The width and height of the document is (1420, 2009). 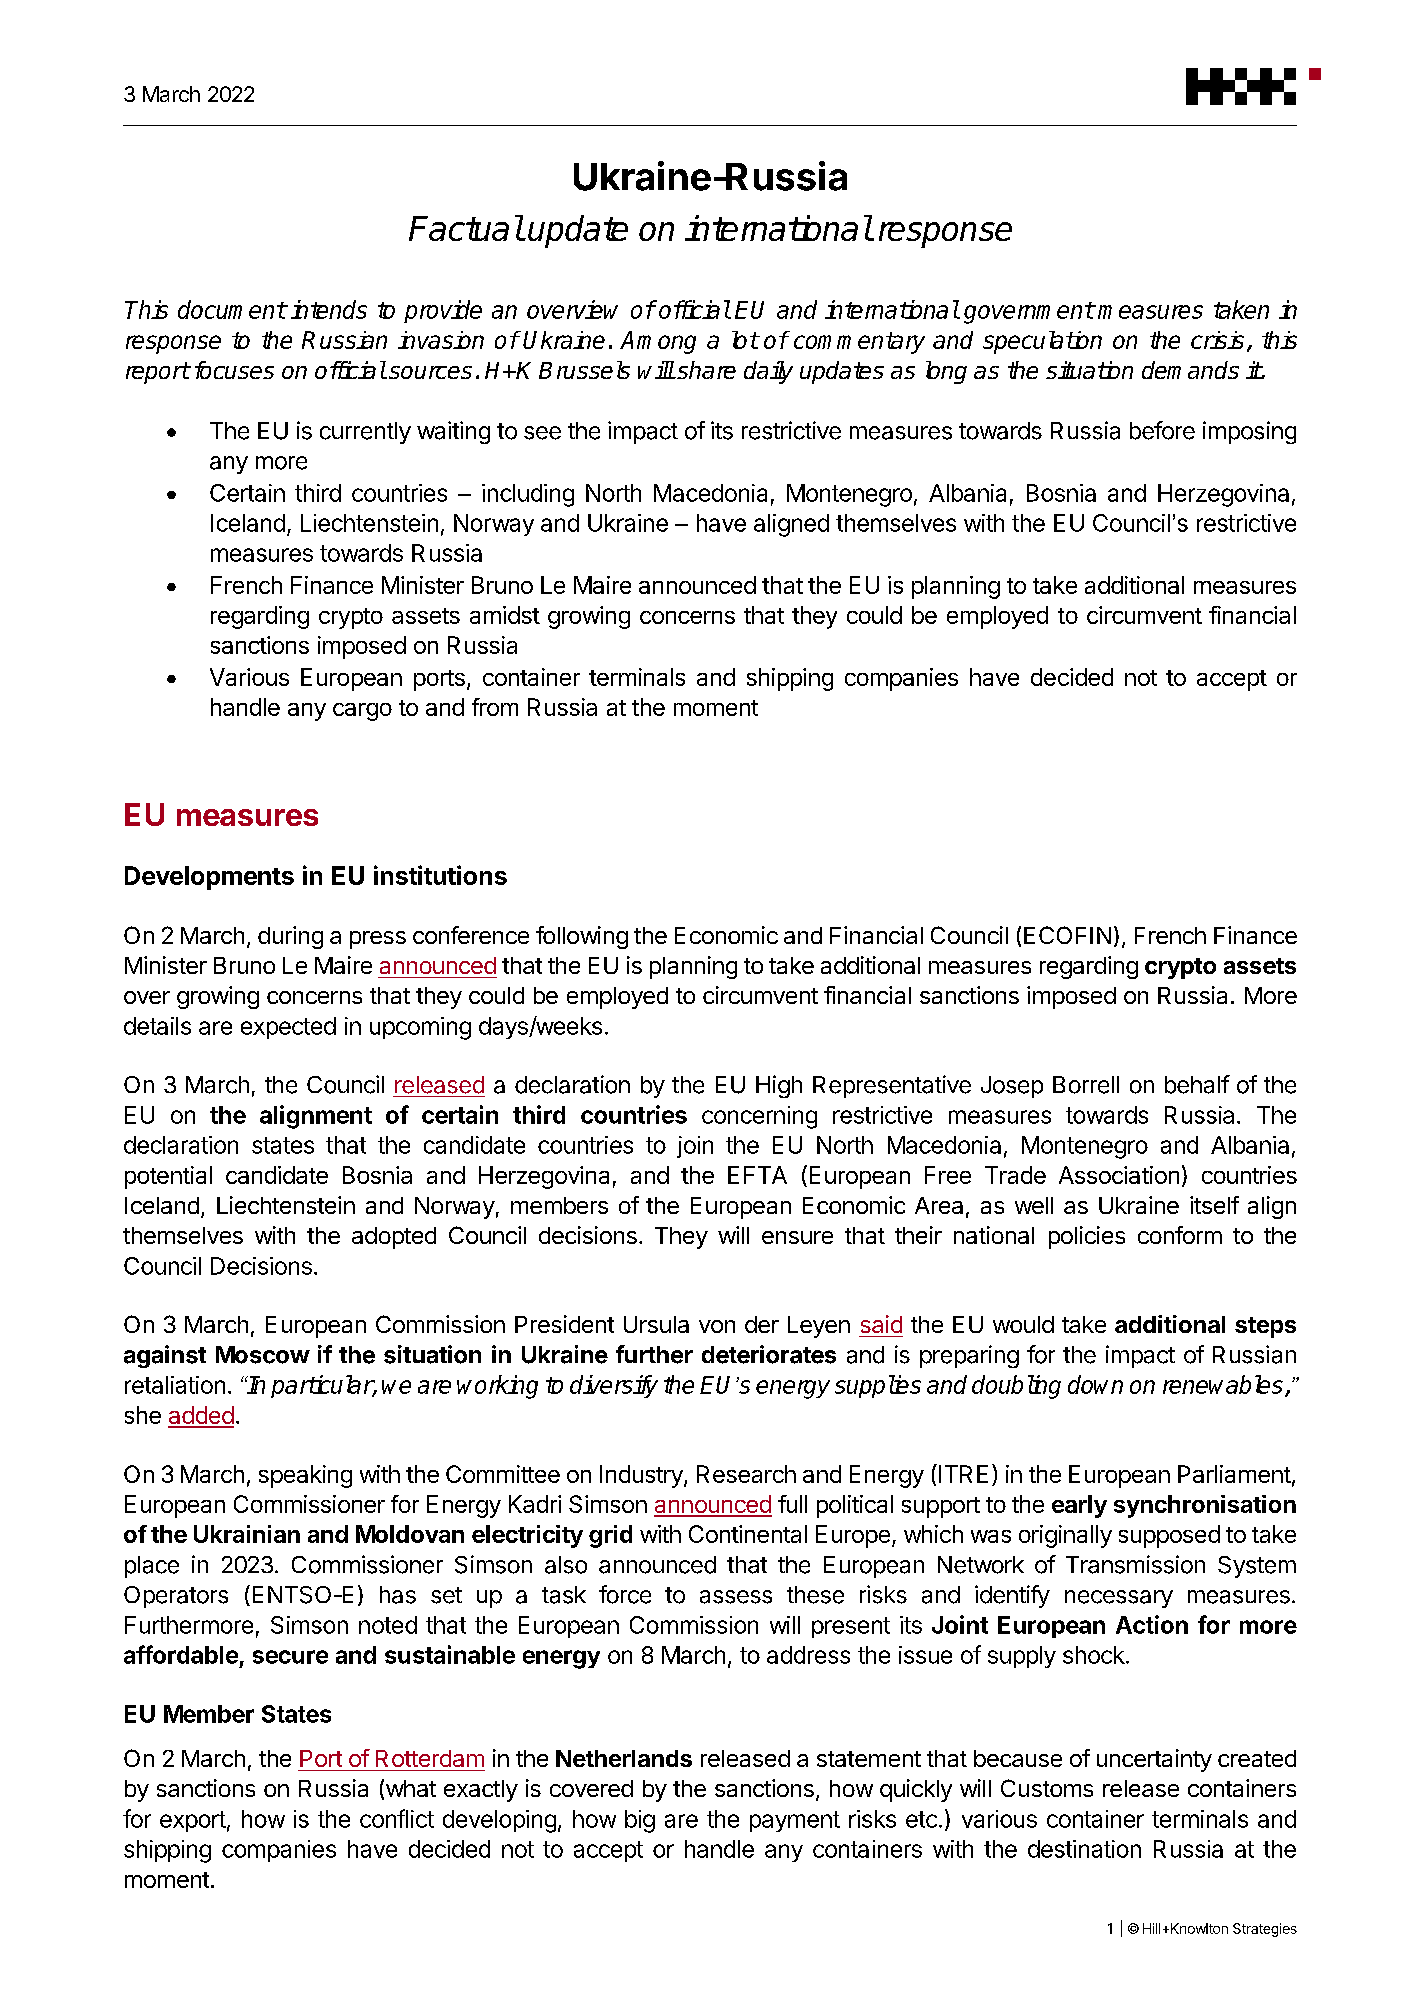 What do you see at coordinates (397, 1818) in the document?
I see `conflict` at bounding box center [397, 1818].
